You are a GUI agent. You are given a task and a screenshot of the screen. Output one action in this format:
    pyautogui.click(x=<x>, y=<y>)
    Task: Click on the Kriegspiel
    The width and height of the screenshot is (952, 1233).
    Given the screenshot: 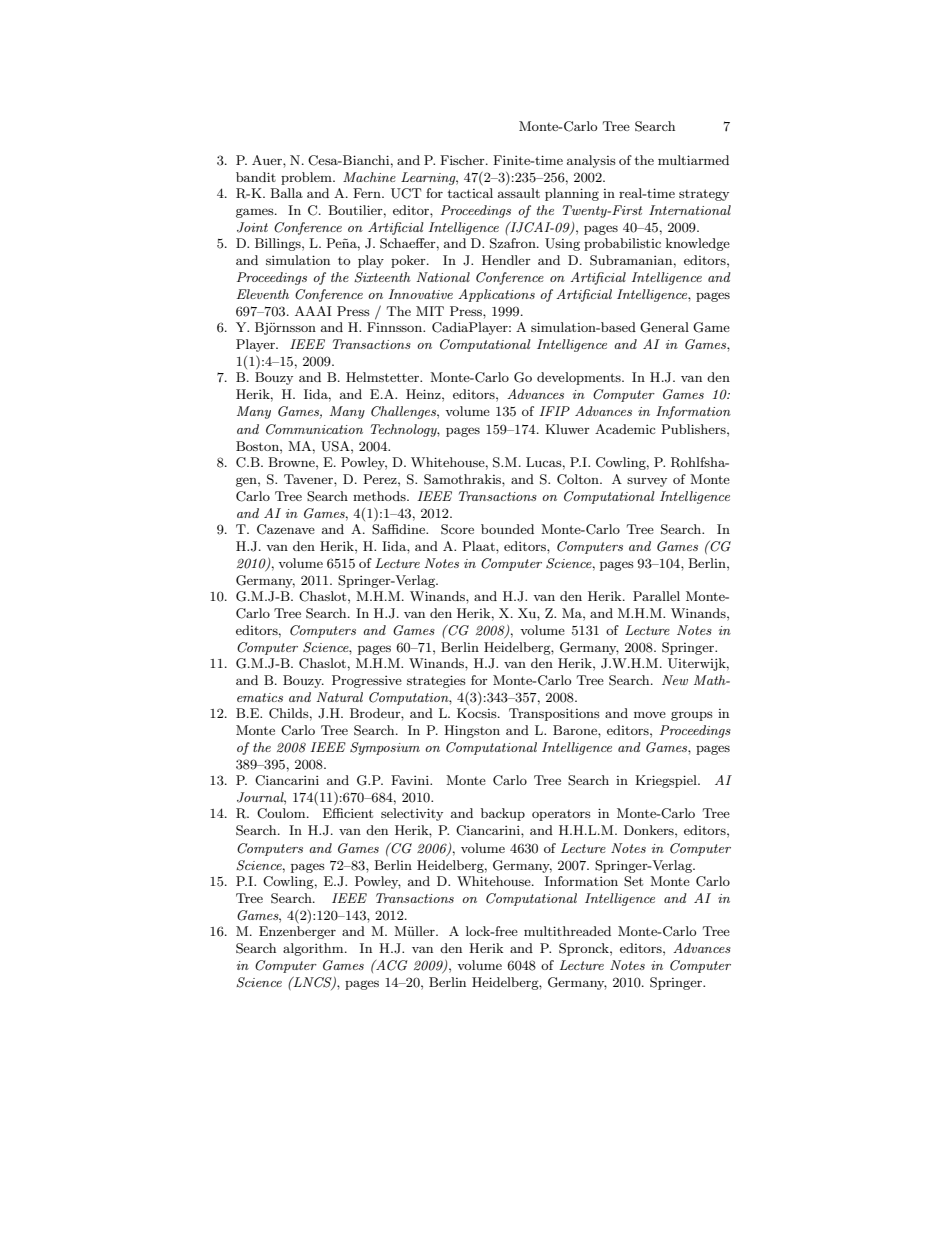 What is the action you would take?
    pyautogui.click(x=667, y=781)
